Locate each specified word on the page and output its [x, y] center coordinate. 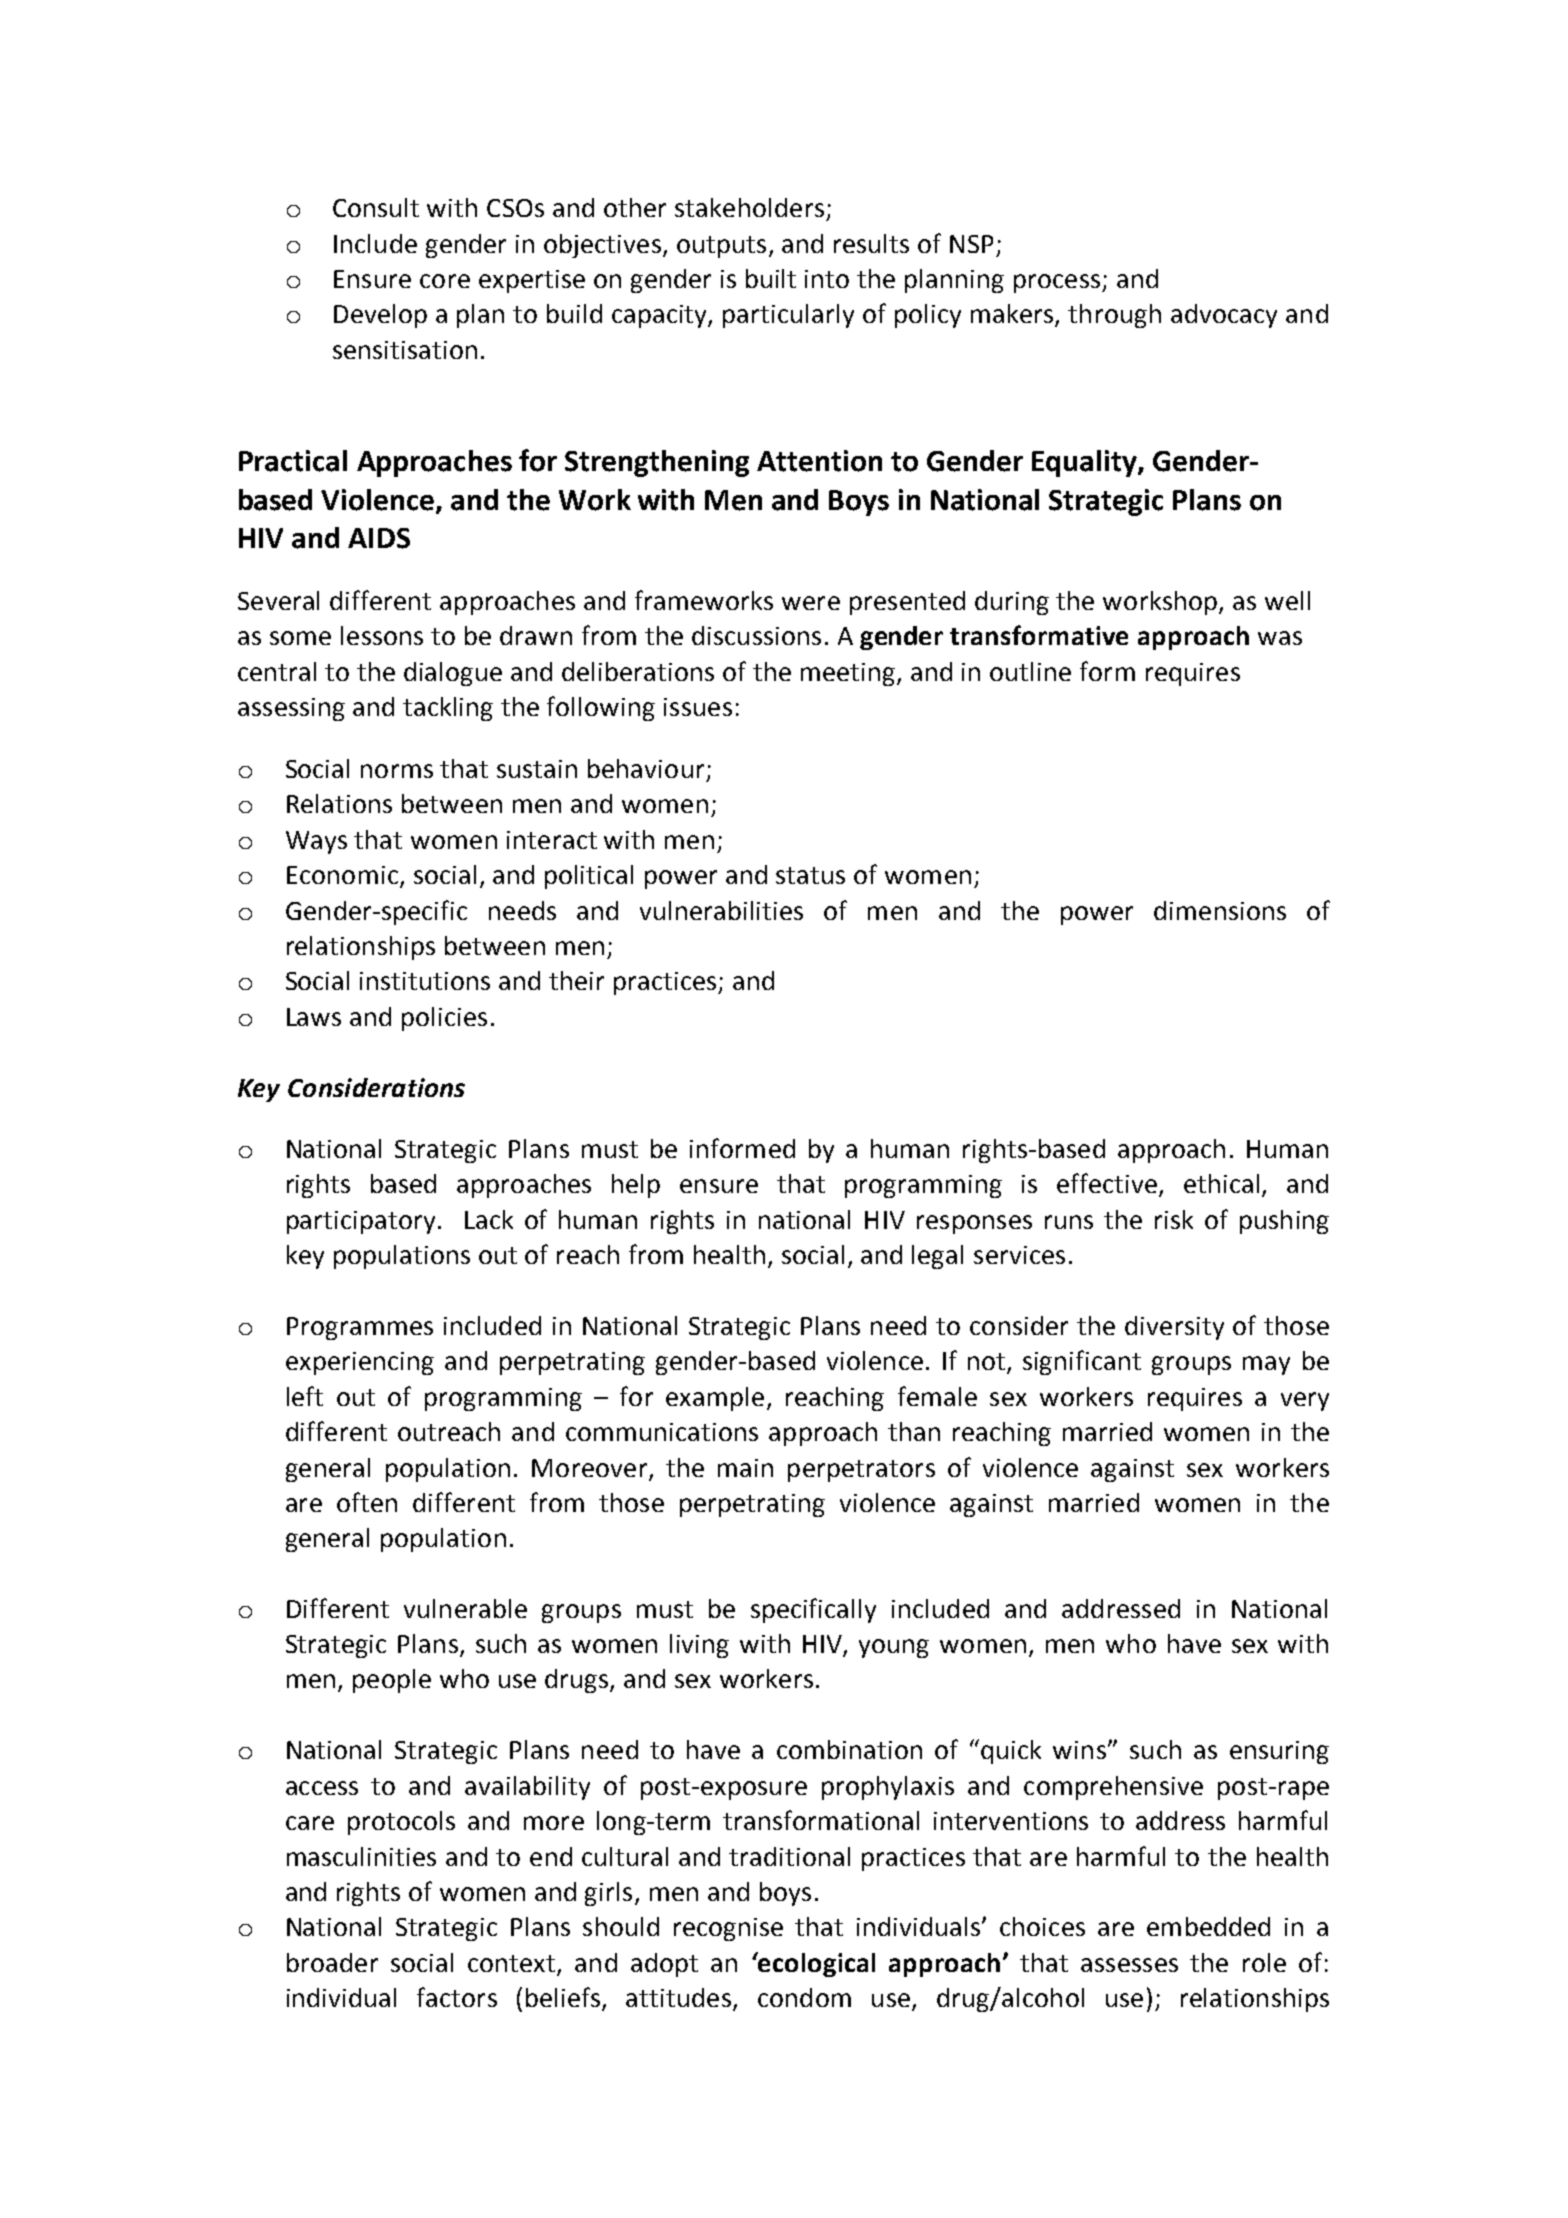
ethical [1221, 1183]
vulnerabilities [721, 910]
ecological [816, 1964]
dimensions [1220, 910]
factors [457, 1997]
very [1305, 1401]
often [367, 1502]
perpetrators [861, 1471]
